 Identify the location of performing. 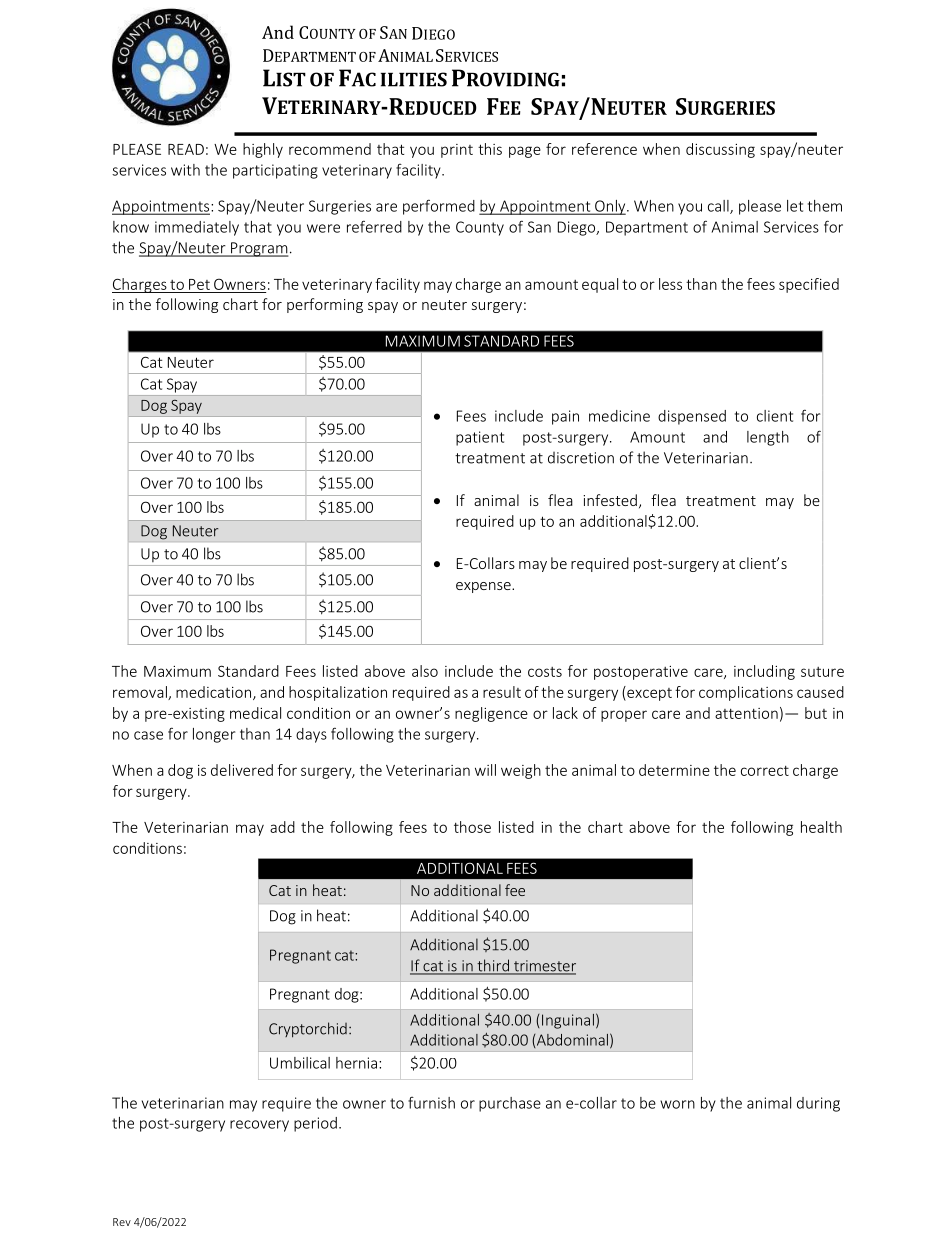
(325, 305).
